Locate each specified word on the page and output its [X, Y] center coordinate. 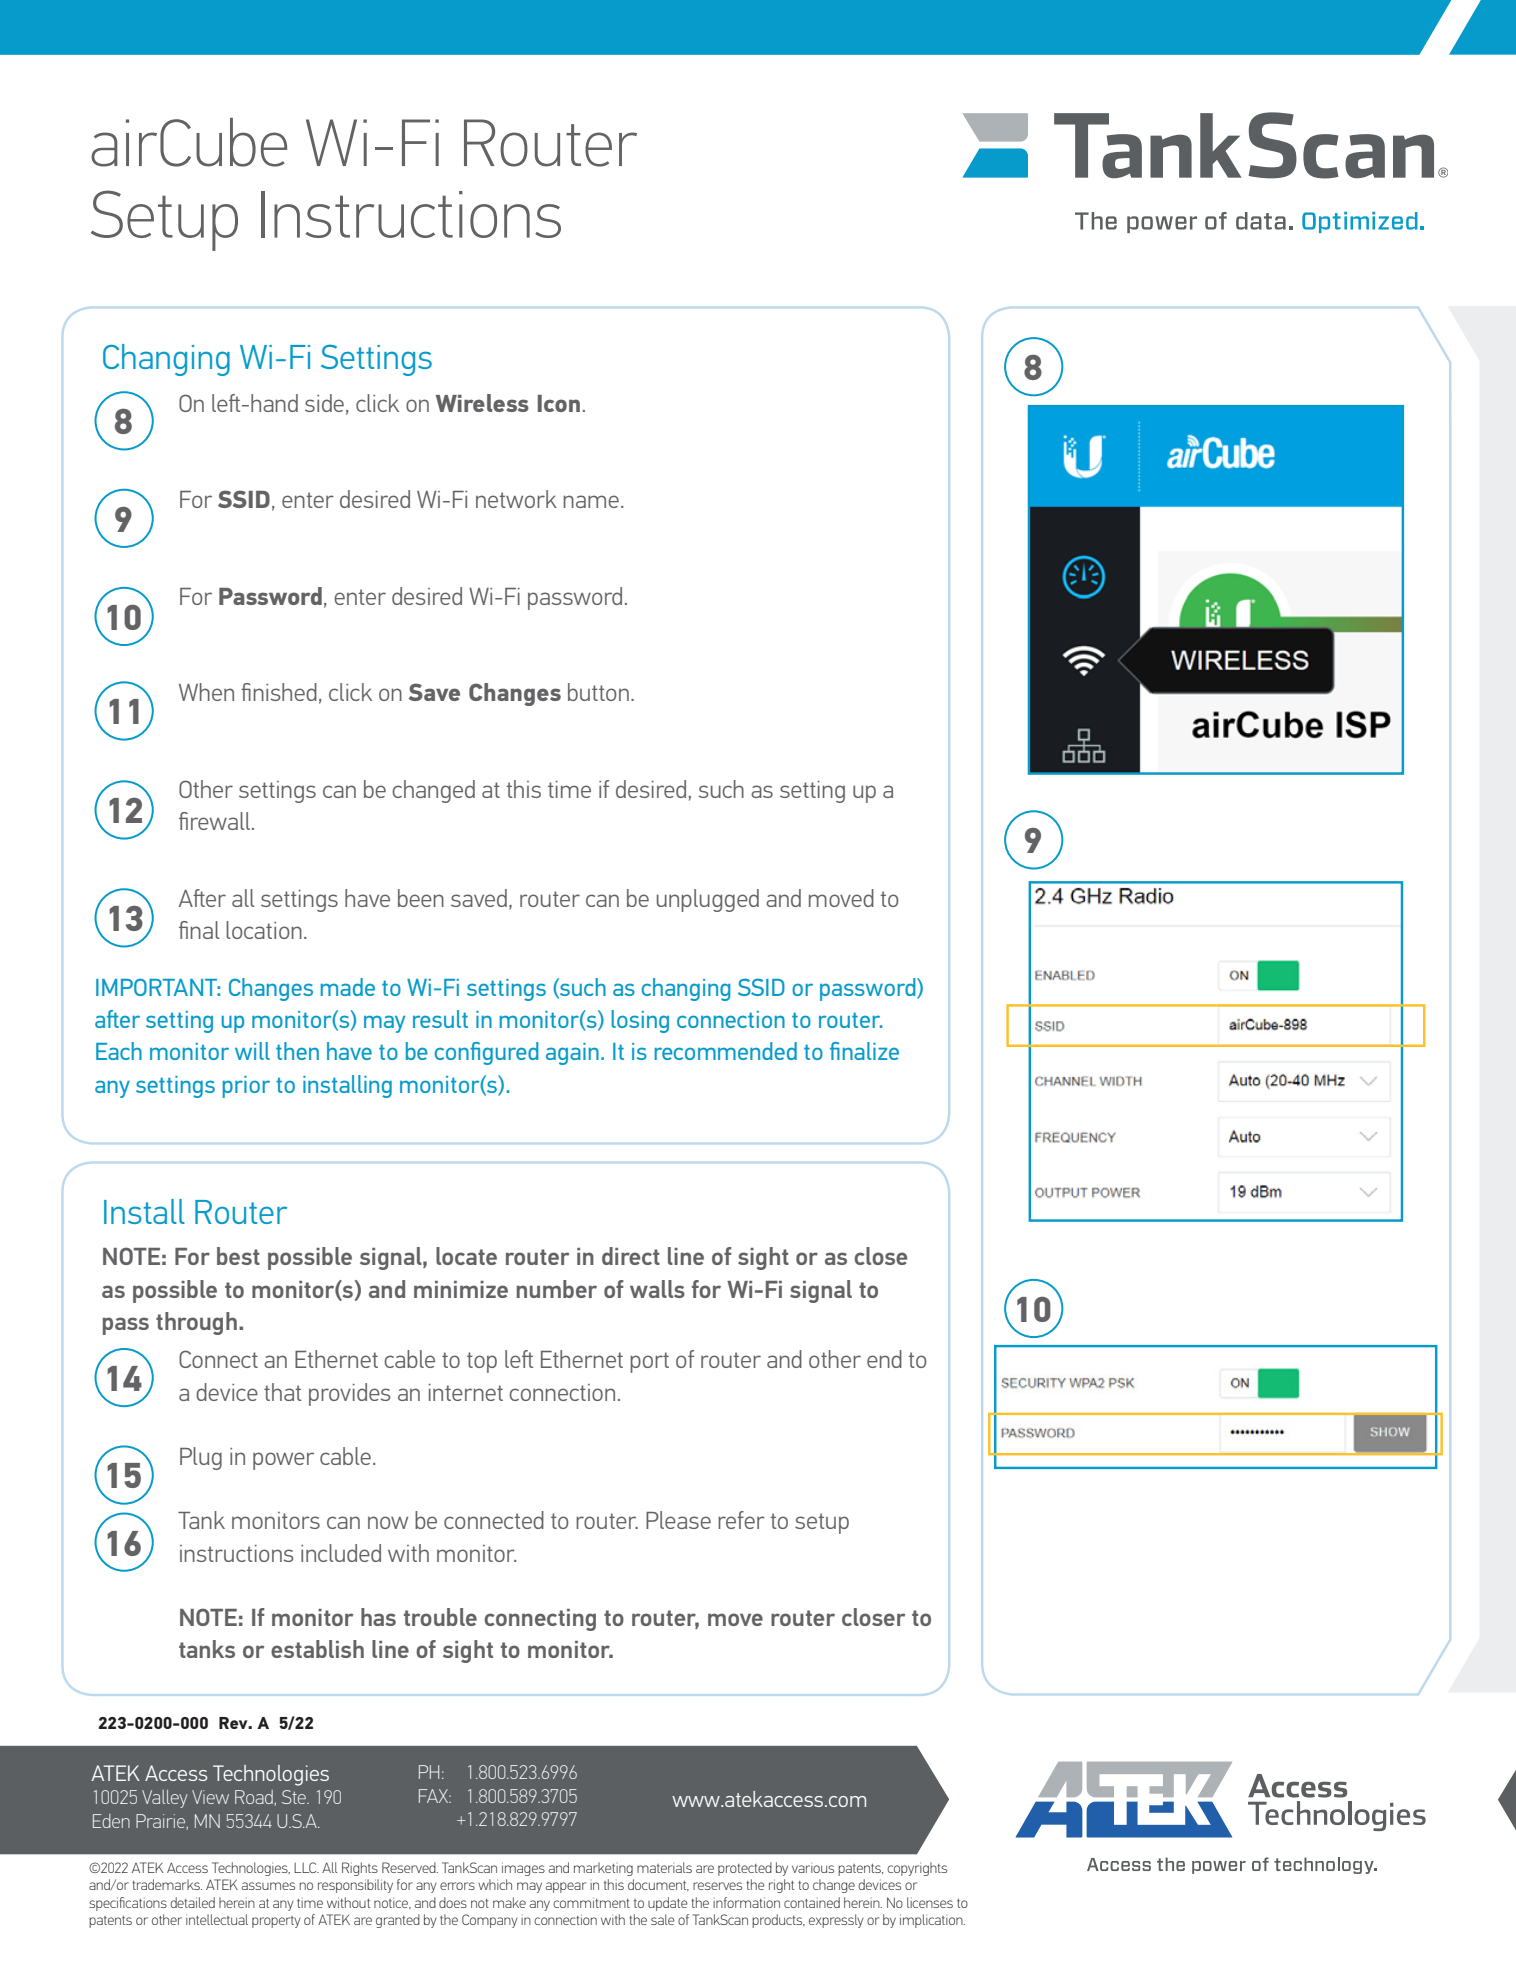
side [324, 403]
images [523, 1869]
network [516, 499]
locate [466, 1256]
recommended [725, 1051]
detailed [192, 1902]
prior [246, 1087]
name [591, 501]
